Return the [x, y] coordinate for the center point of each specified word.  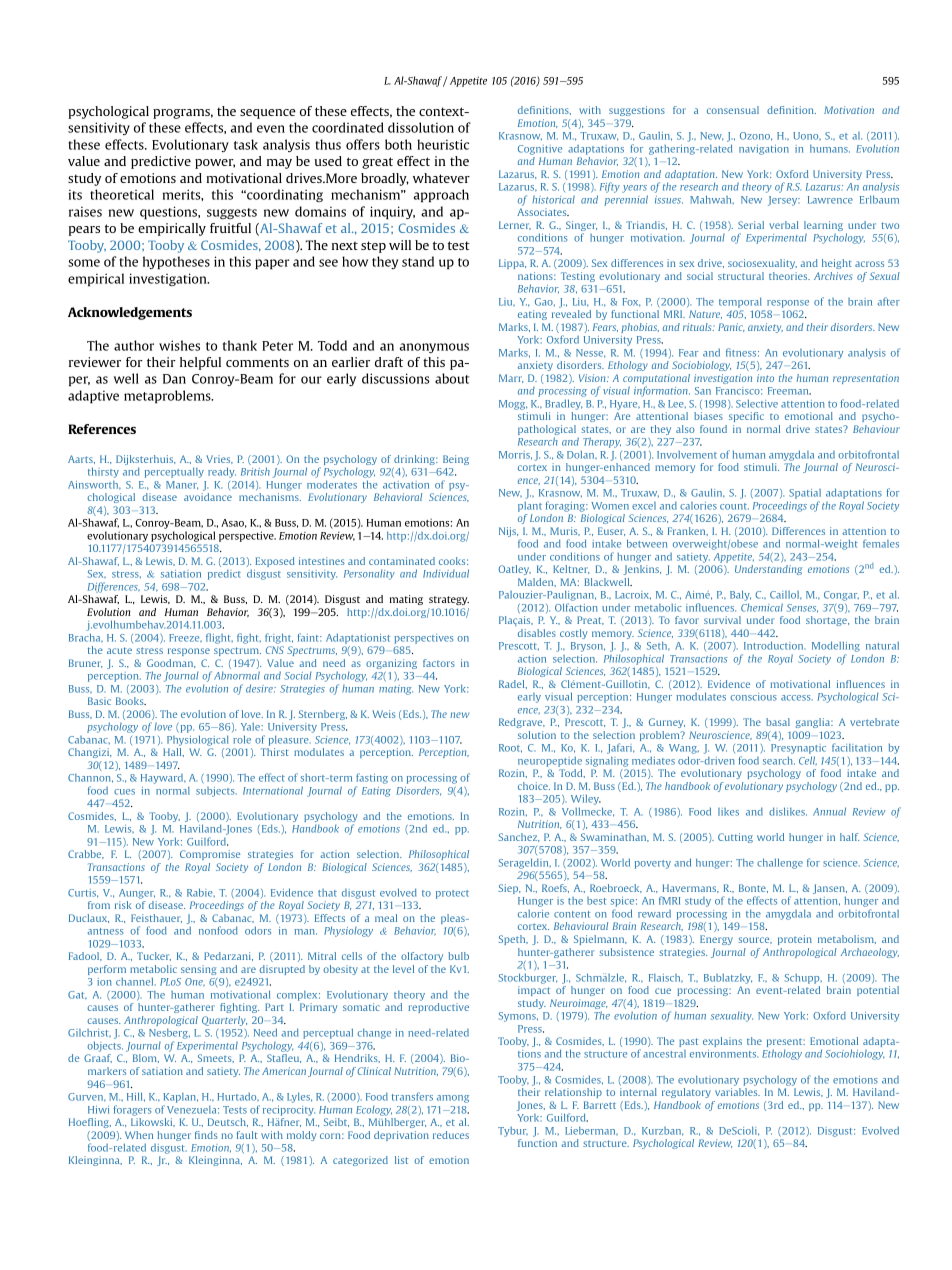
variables [737, 1092]
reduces [451, 1135]
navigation [764, 150]
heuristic [443, 144]
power [215, 164]
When [139, 1135]
